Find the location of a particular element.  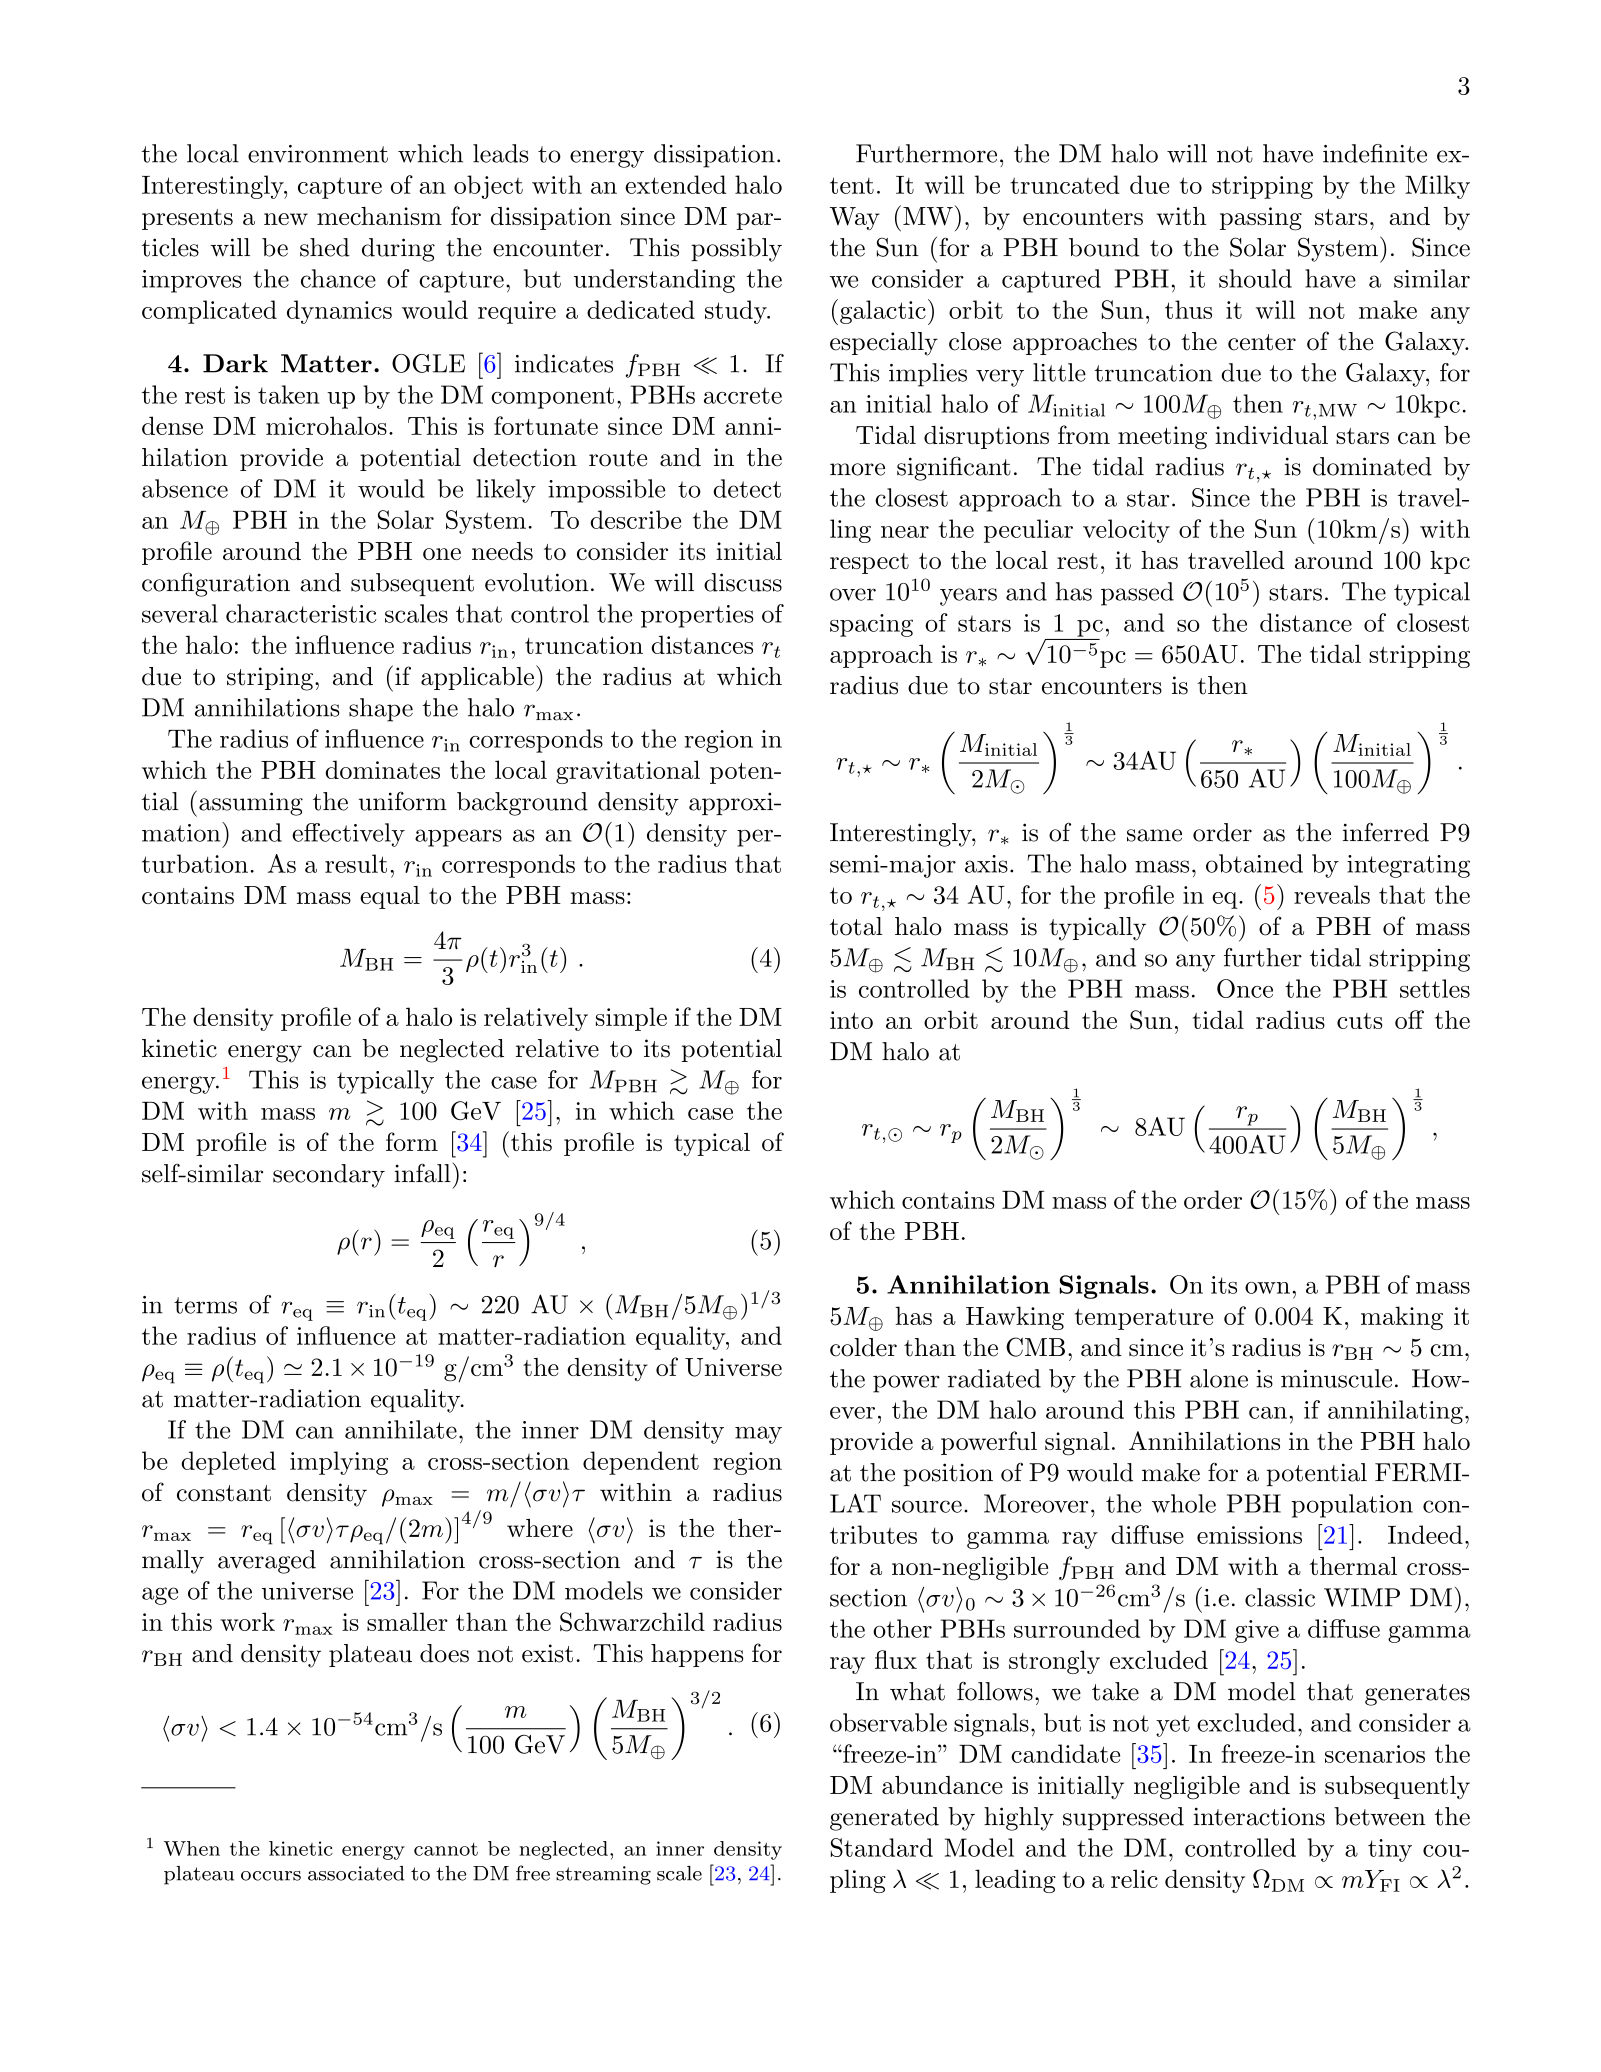

associated is located at coordinates (356, 1873).
